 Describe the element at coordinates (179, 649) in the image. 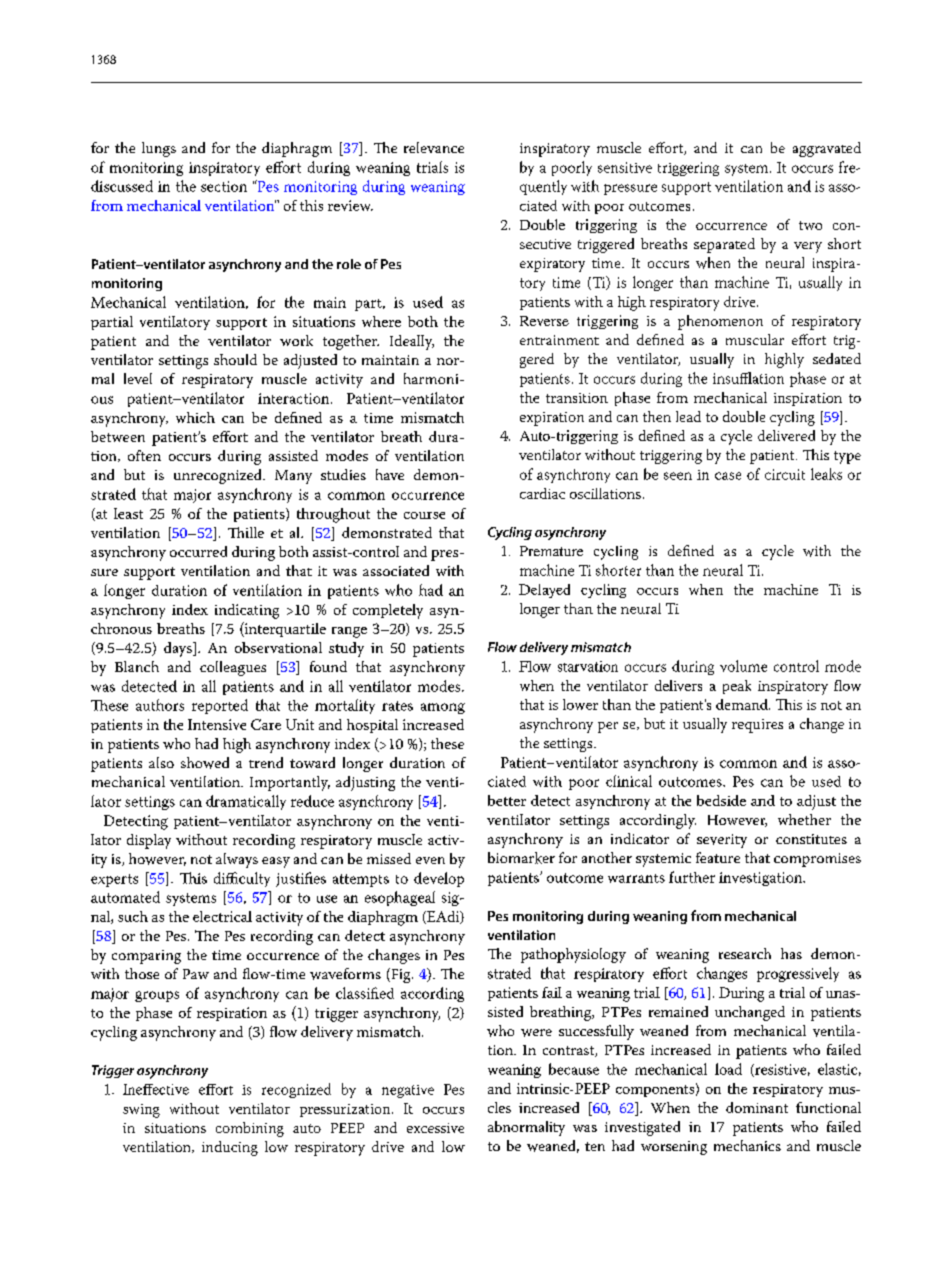

I see `days` at that location.
